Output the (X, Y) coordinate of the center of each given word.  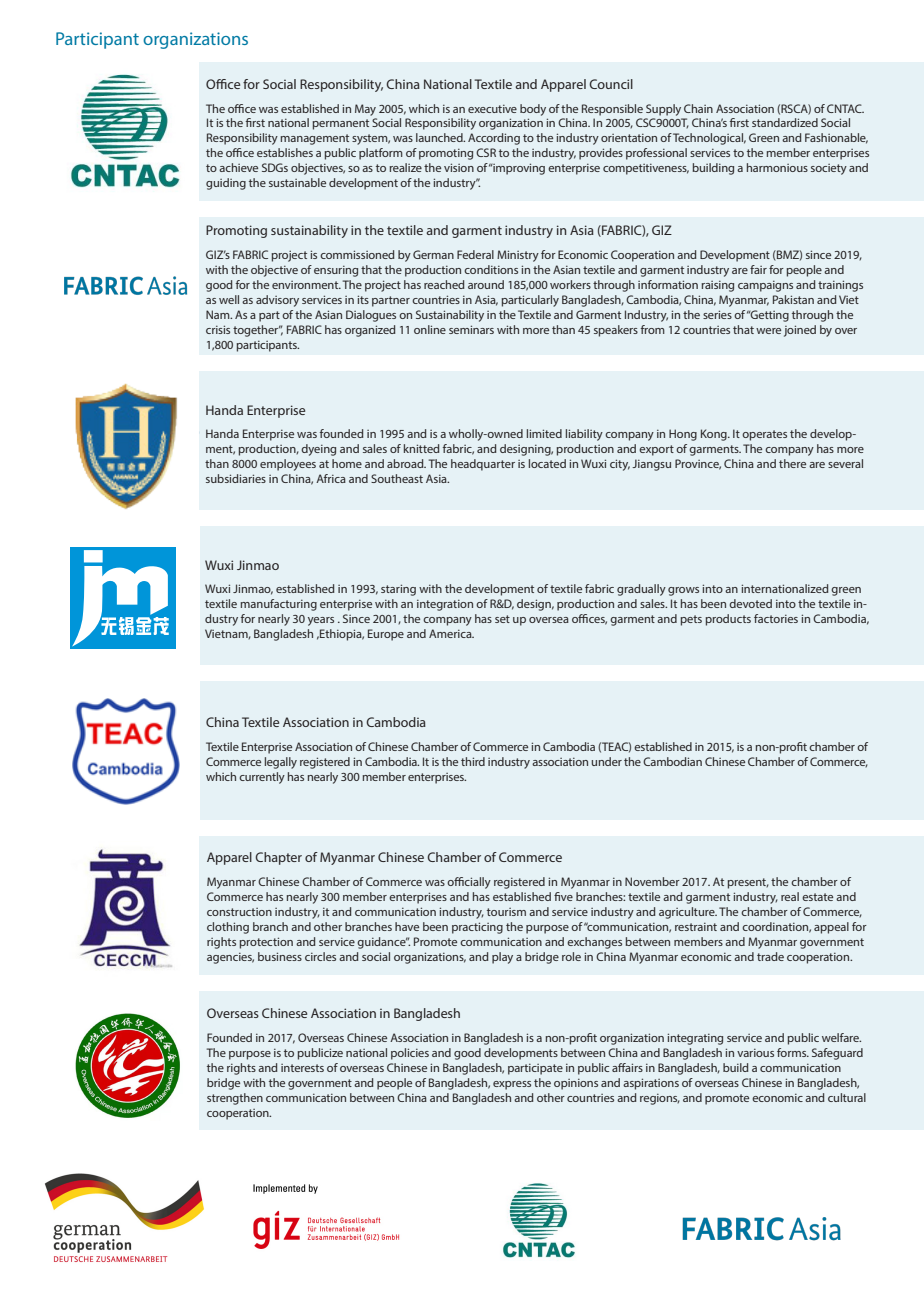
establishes (285, 152)
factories (776, 618)
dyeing (318, 450)
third (473, 761)
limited (544, 433)
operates (764, 435)
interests (302, 1068)
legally (281, 763)
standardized (785, 122)
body (533, 110)
